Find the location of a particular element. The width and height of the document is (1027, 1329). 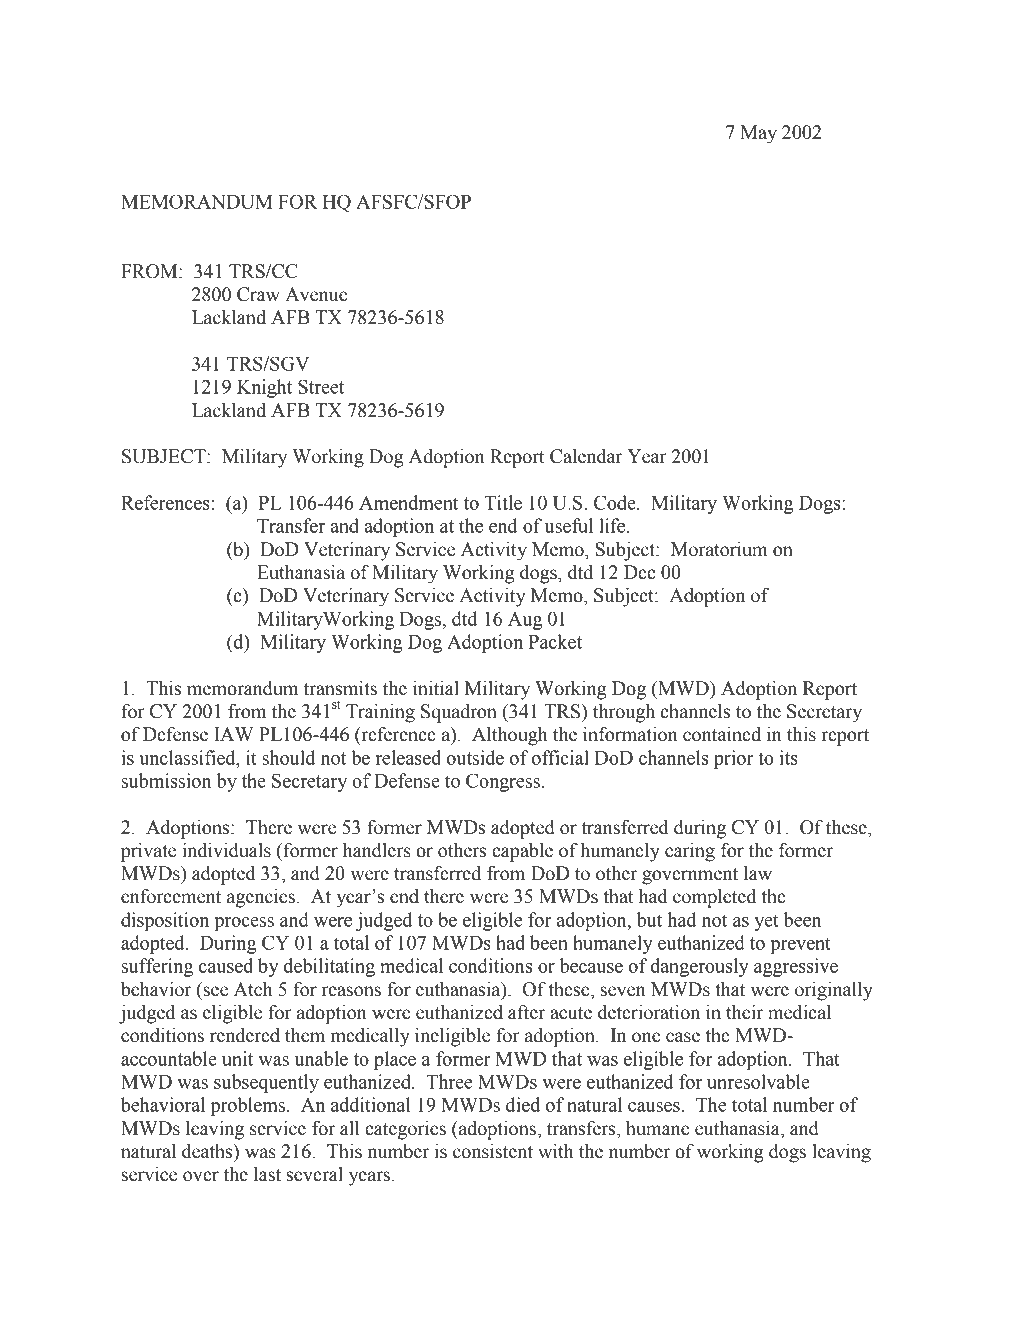

Craw is located at coordinates (258, 294).
